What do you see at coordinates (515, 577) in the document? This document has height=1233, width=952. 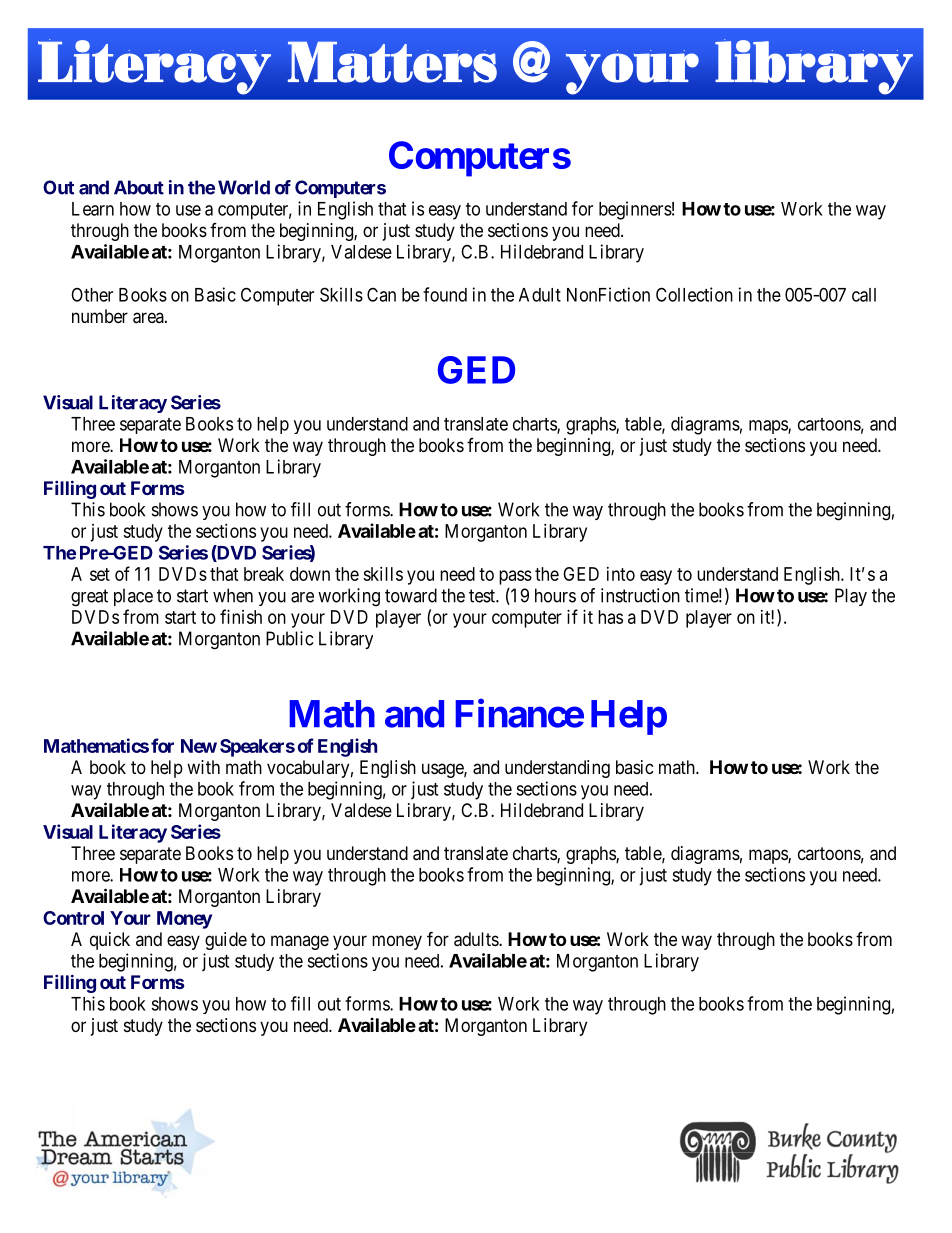 I see `pass` at bounding box center [515, 577].
